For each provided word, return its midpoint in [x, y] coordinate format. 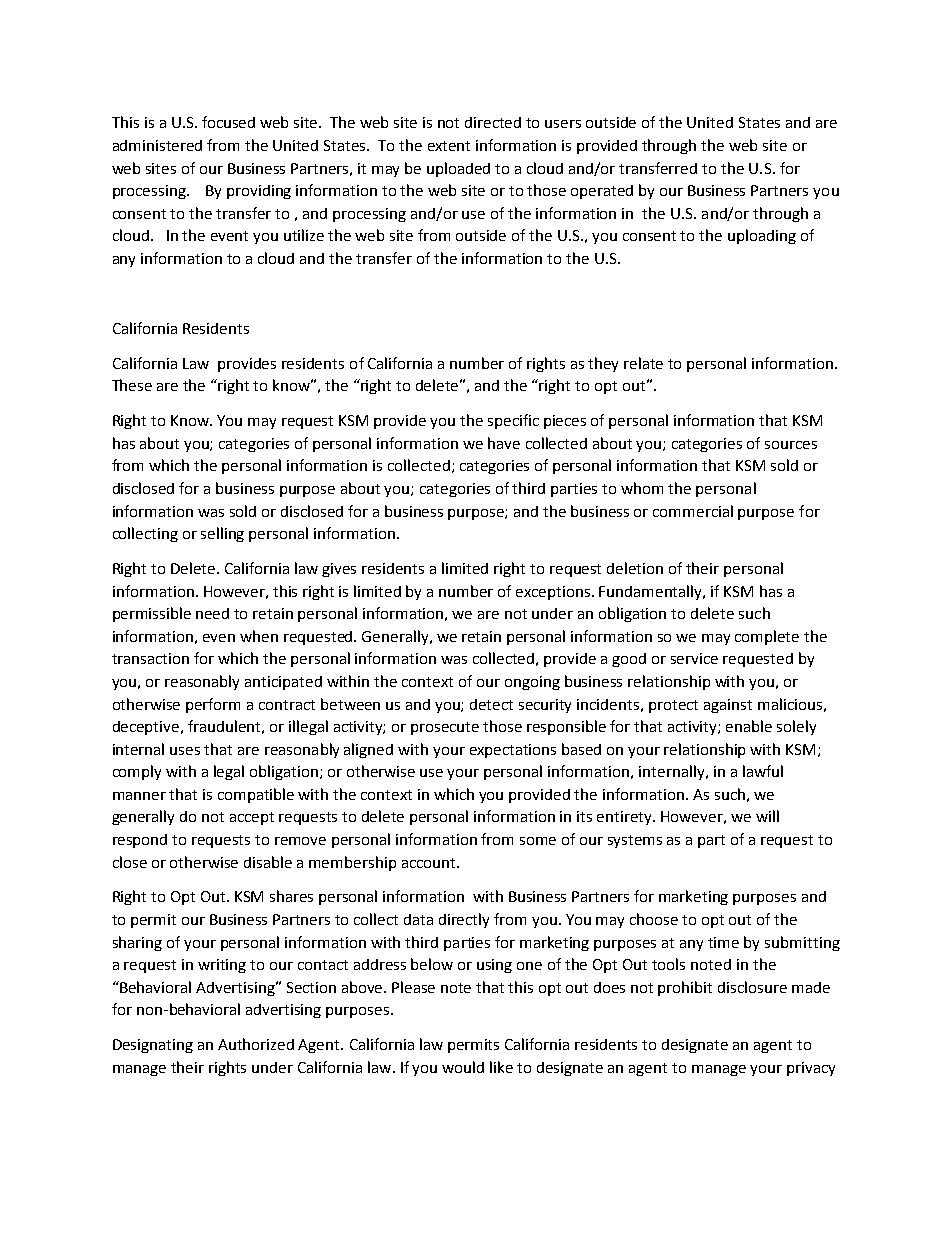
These [132, 385]
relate [643, 363]
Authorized [256, 1044]
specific [513, 421]
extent [449, 146]
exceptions [554, 593]
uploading [762, 236]
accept [252, 818]
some [538, 841]
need [212, 613]
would [463, 1067]
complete [767, 637]
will [767, 816]
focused [228, 122]
